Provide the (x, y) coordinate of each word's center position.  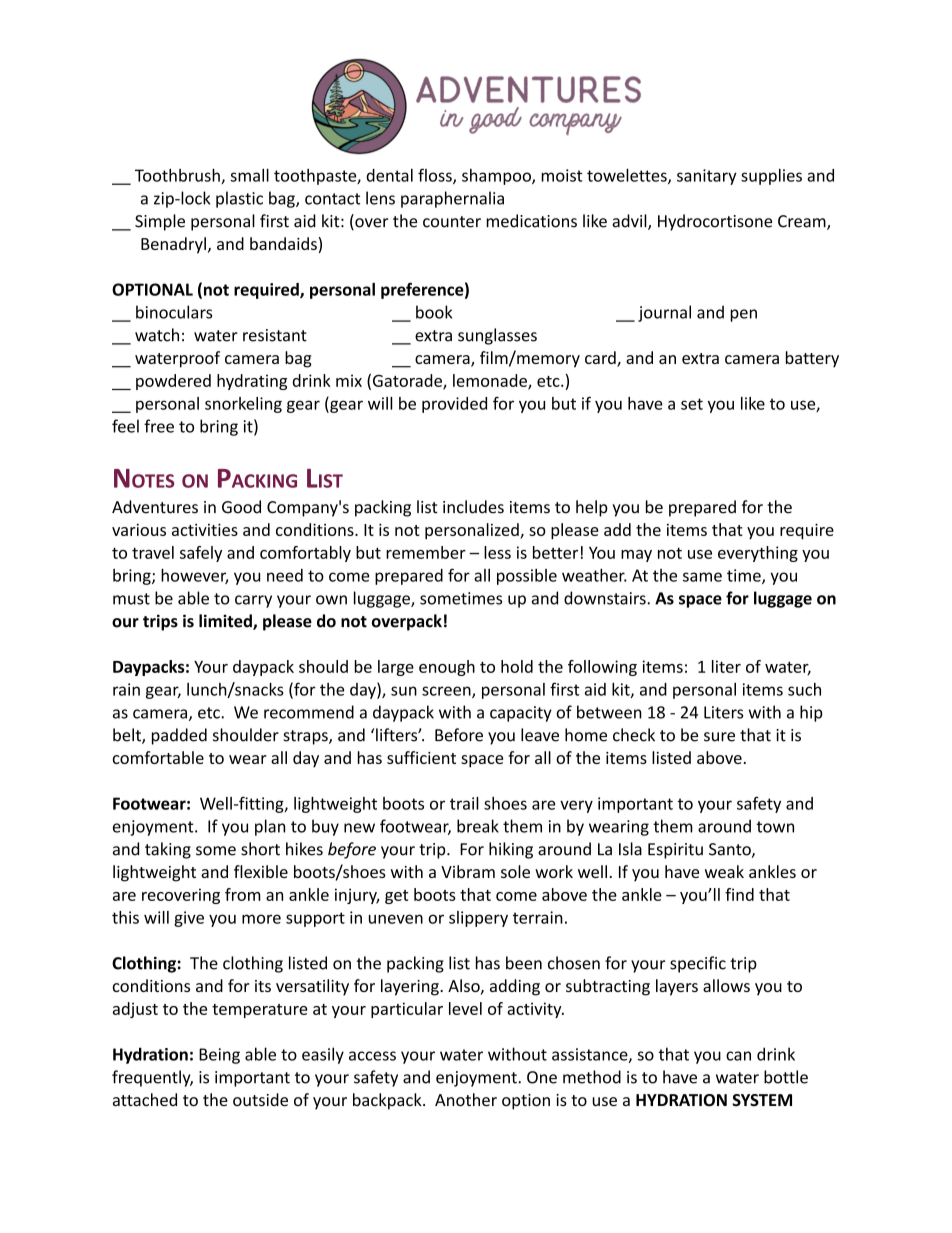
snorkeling (243, 405)
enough (447, 668)
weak (724, 871)
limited (226, 622)
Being (219, 1056)
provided (454, 405)
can (738, 1056)
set (692, 404)
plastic (239, 199)
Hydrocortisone (715, 222)
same (702, 577)
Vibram (468, 871)
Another (466, 1099)
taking (168, 850)
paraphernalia (452, 199)
